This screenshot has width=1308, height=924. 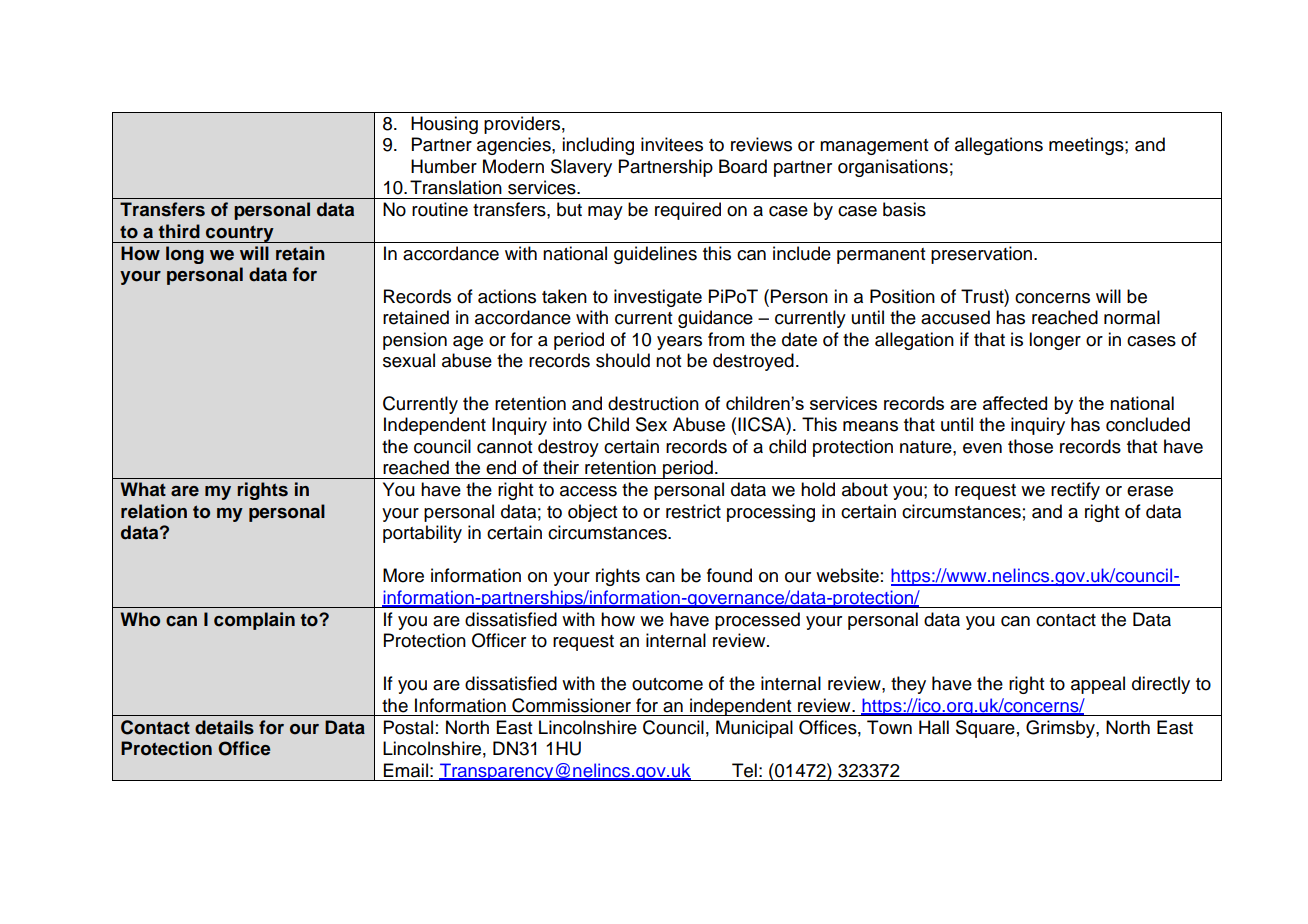 What do you see at coordinates (729, 575) in the screenshot?
I see `found` at bounding box center [729, 575].
